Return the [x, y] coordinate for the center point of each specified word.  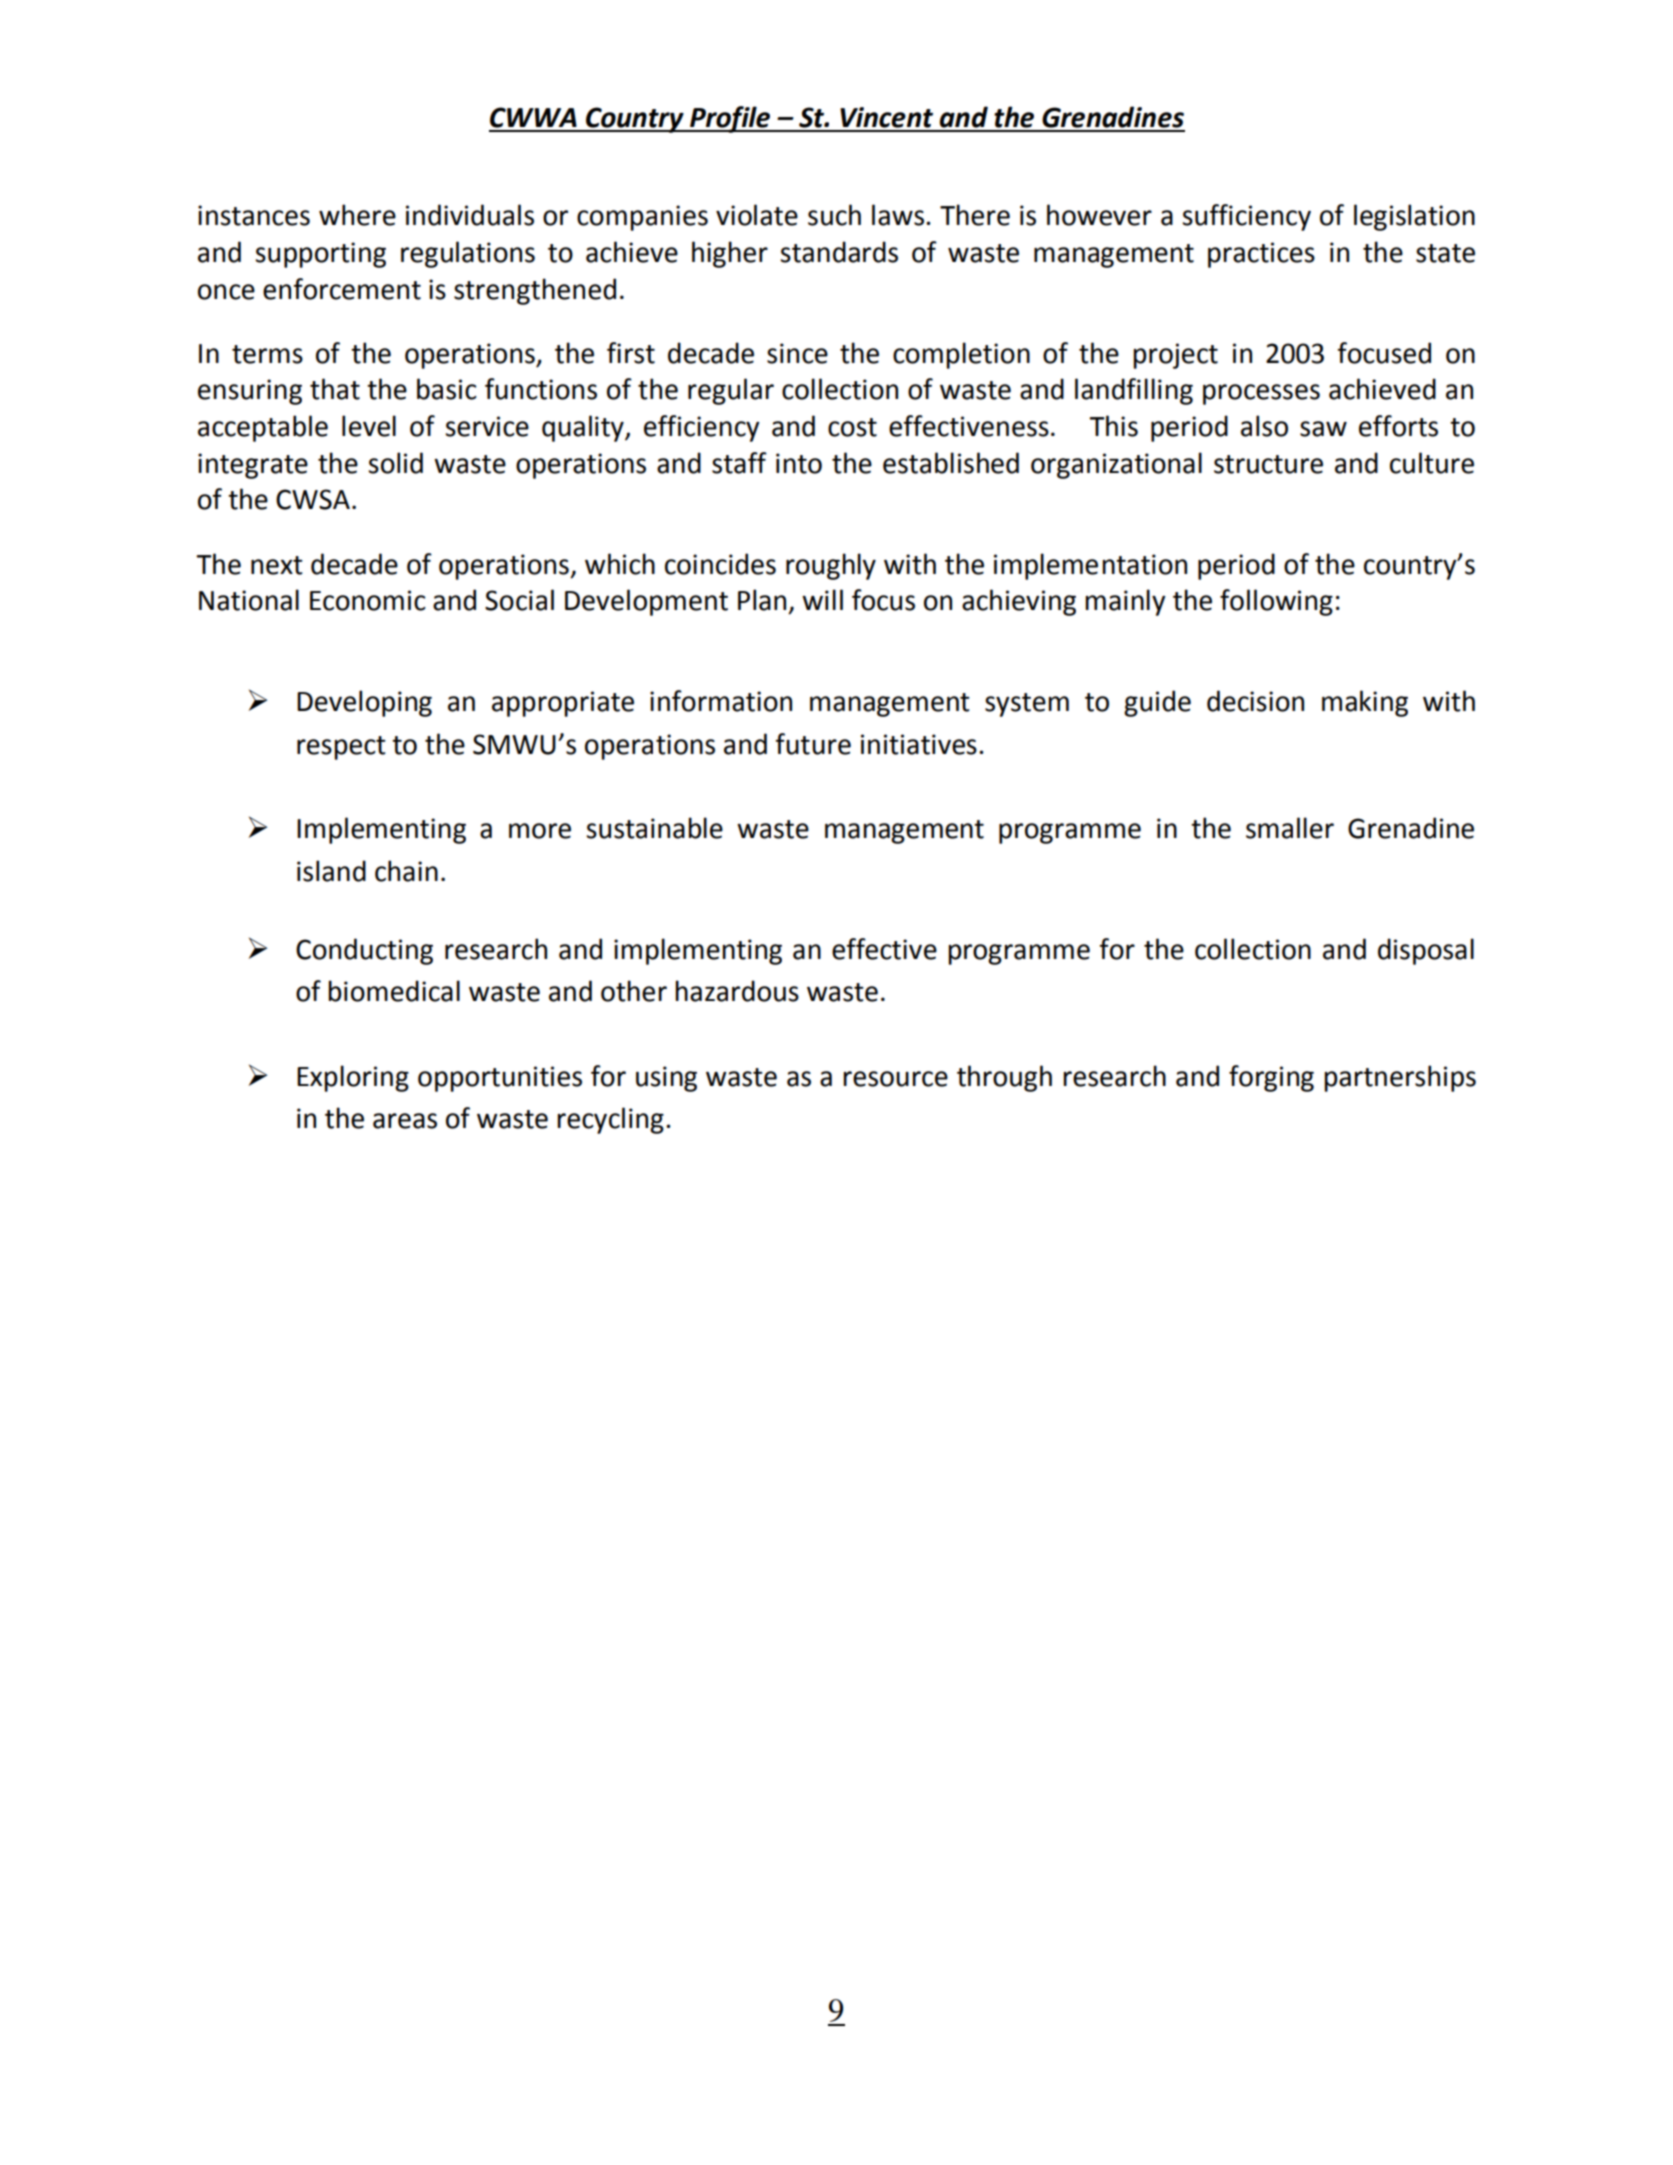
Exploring [353, 1078]
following [1276, 602]
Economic [368, 600]
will [822, 599]
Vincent [886, 117]
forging [1271, 1078]
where [357, 215]
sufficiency [1246, 217]
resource [895, 1079]
